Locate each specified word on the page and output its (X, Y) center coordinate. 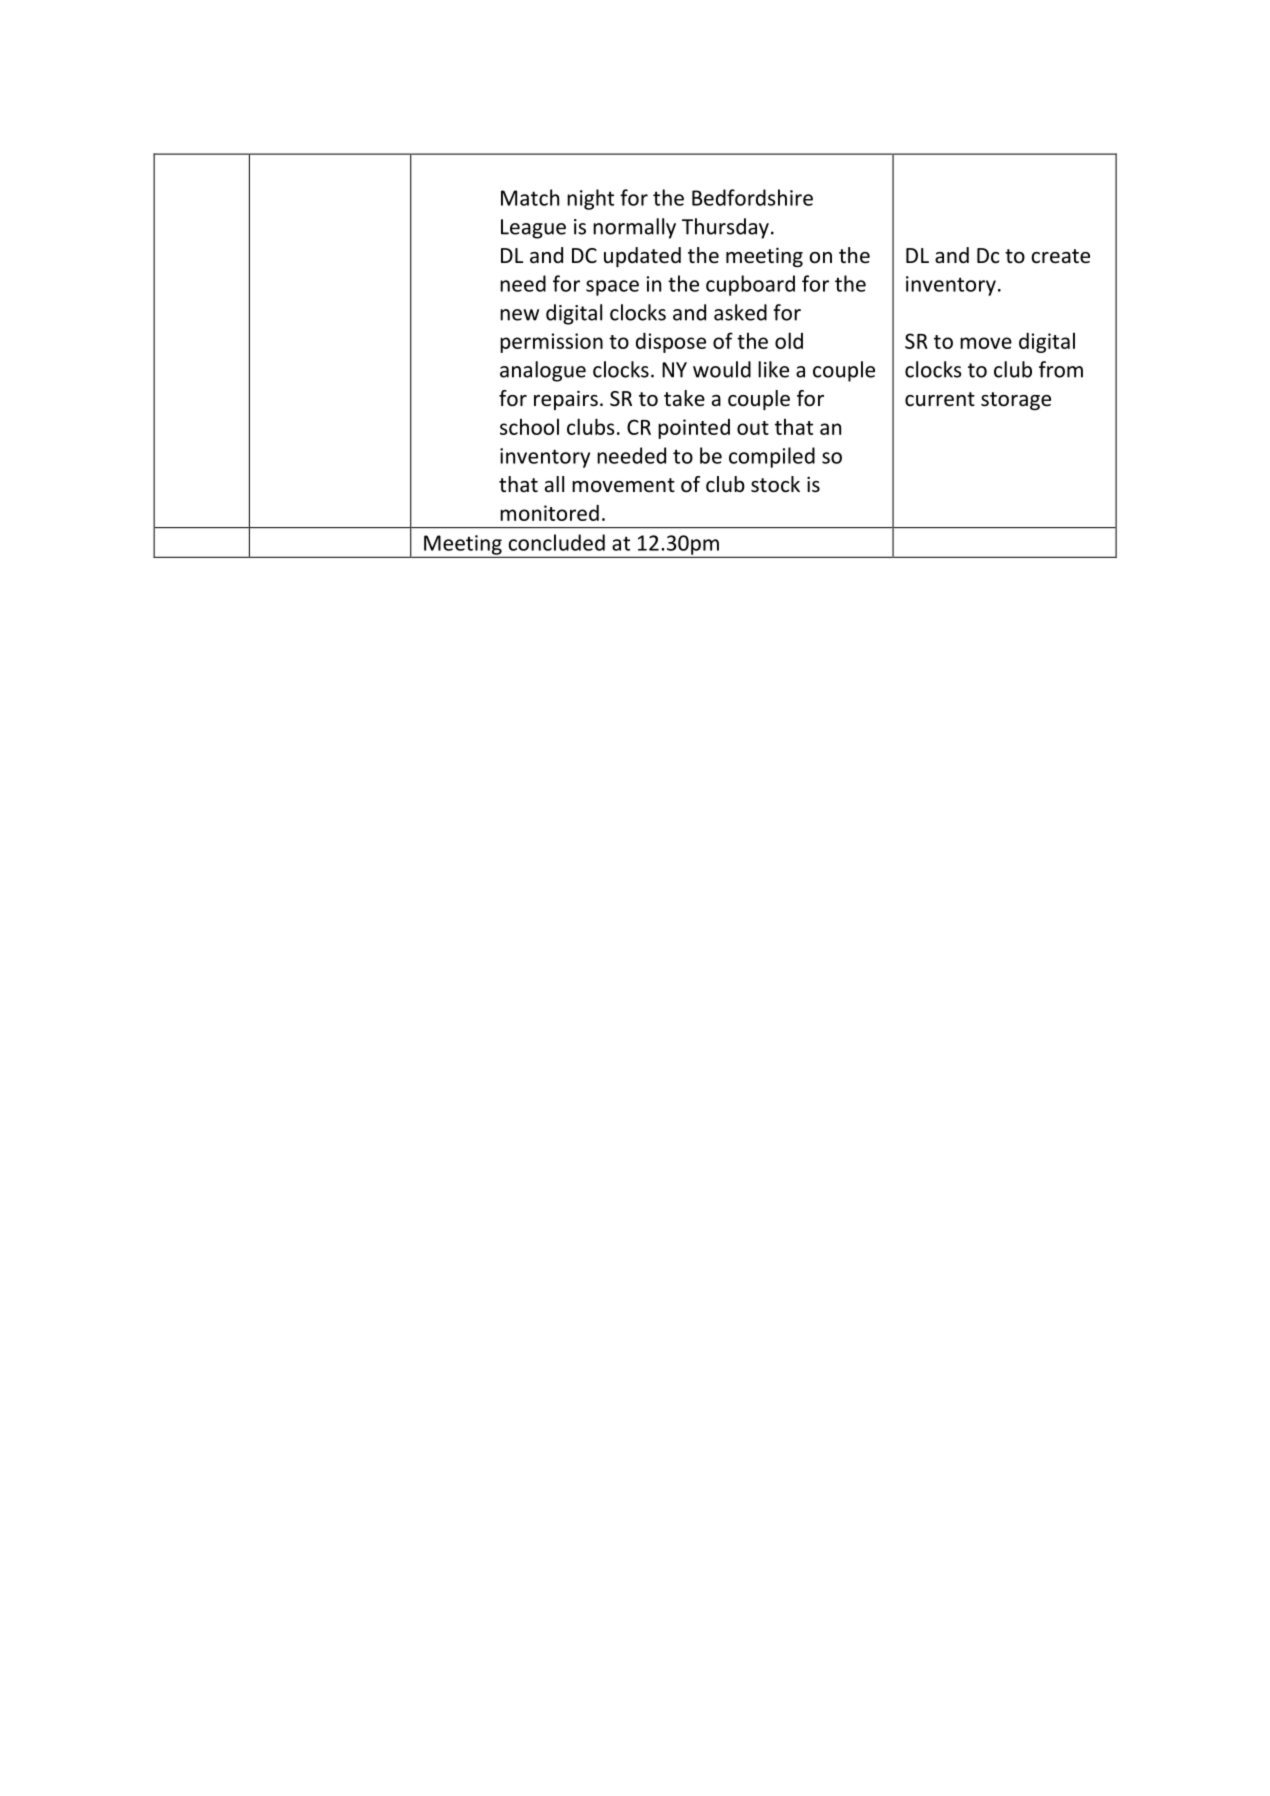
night (590, 199)
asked (740, 312)
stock (775, 484)
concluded (556, 542)
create (1060, 256)
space (612, 288)
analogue (543, 371)
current (940, 399)
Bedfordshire (752, 197)
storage (1016, 401)
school (529, 426)
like (773, 369)
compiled (772, 457)
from (1061, 369)
